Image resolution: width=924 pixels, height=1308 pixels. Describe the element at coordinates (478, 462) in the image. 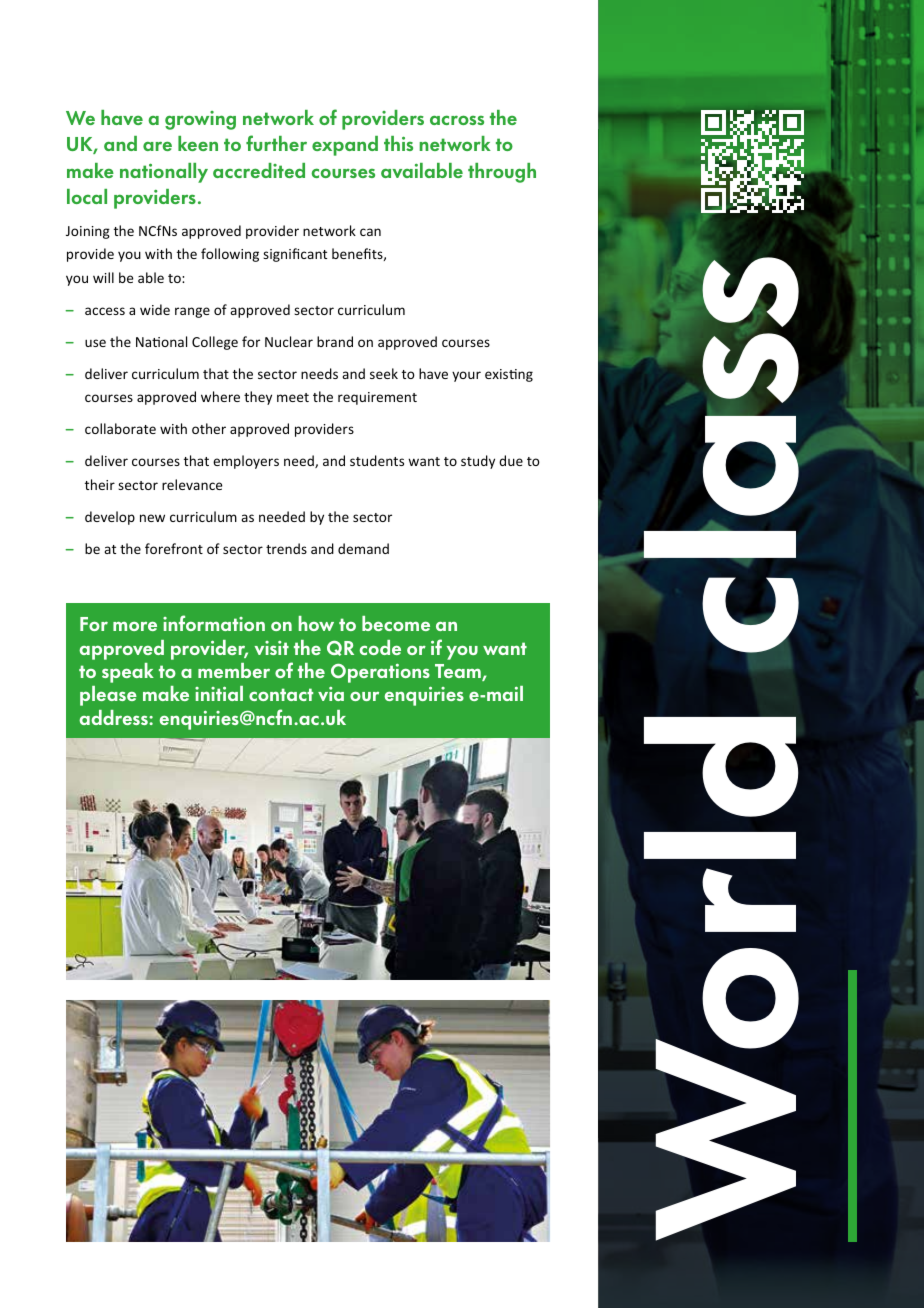

I see `study` at that location.
